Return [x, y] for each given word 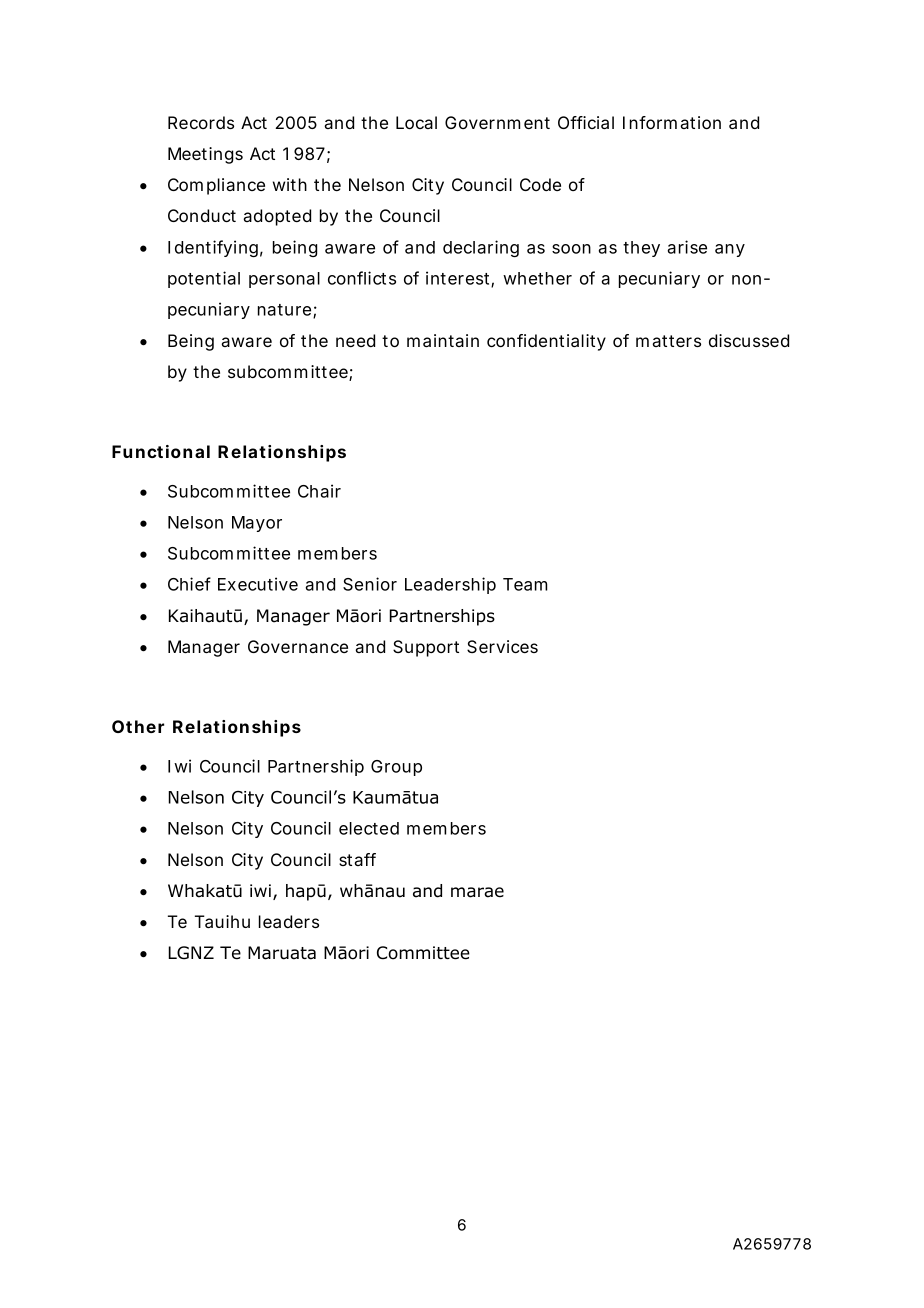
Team [525, 584]
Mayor [257, 524]
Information [672, 122]
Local [416, 122]
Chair [319, 491]
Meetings [205, 155]
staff [357, 859]
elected [369, 828]
